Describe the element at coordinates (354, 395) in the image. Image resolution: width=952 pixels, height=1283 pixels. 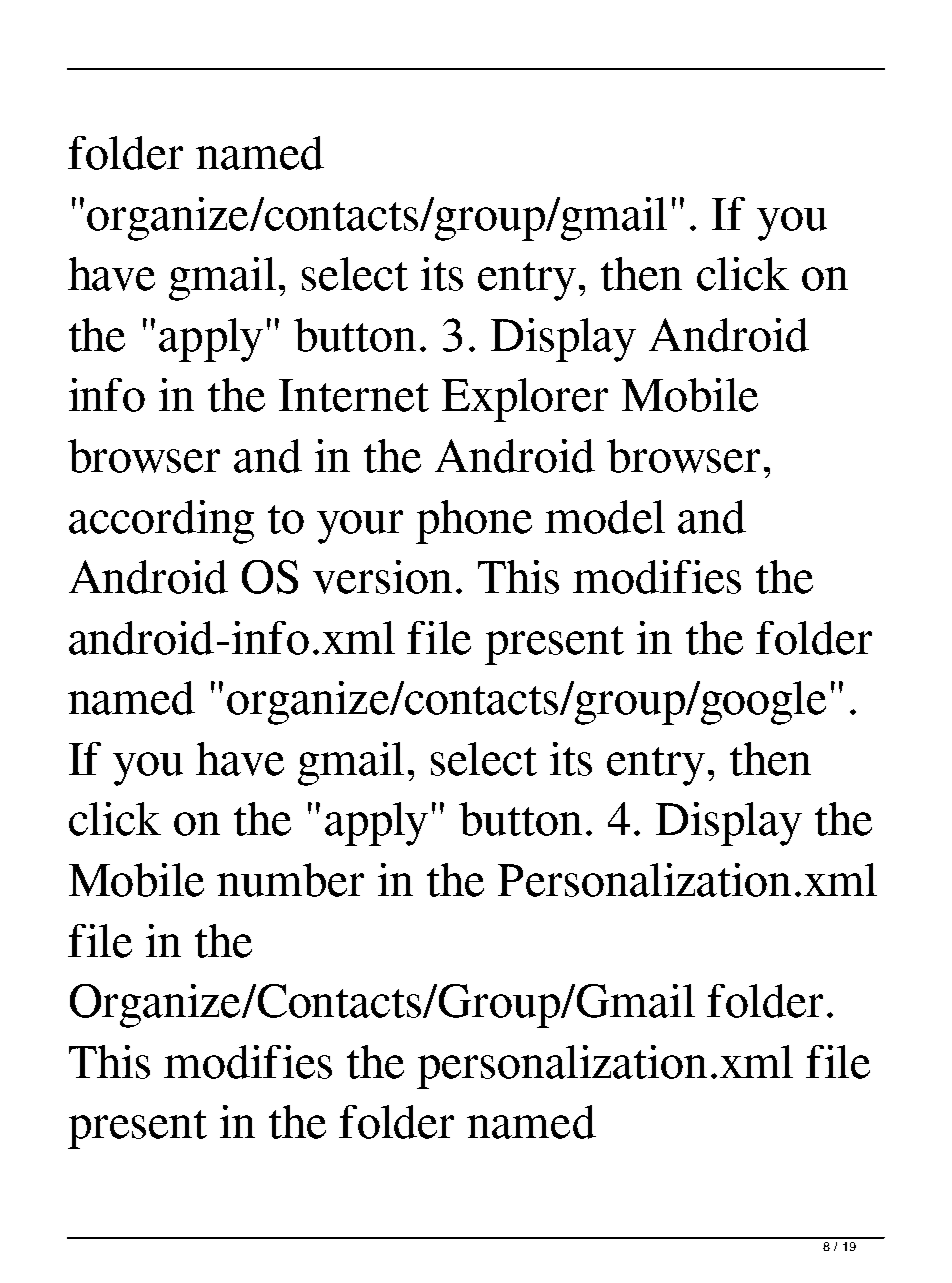
I see `Internet` at that location.
